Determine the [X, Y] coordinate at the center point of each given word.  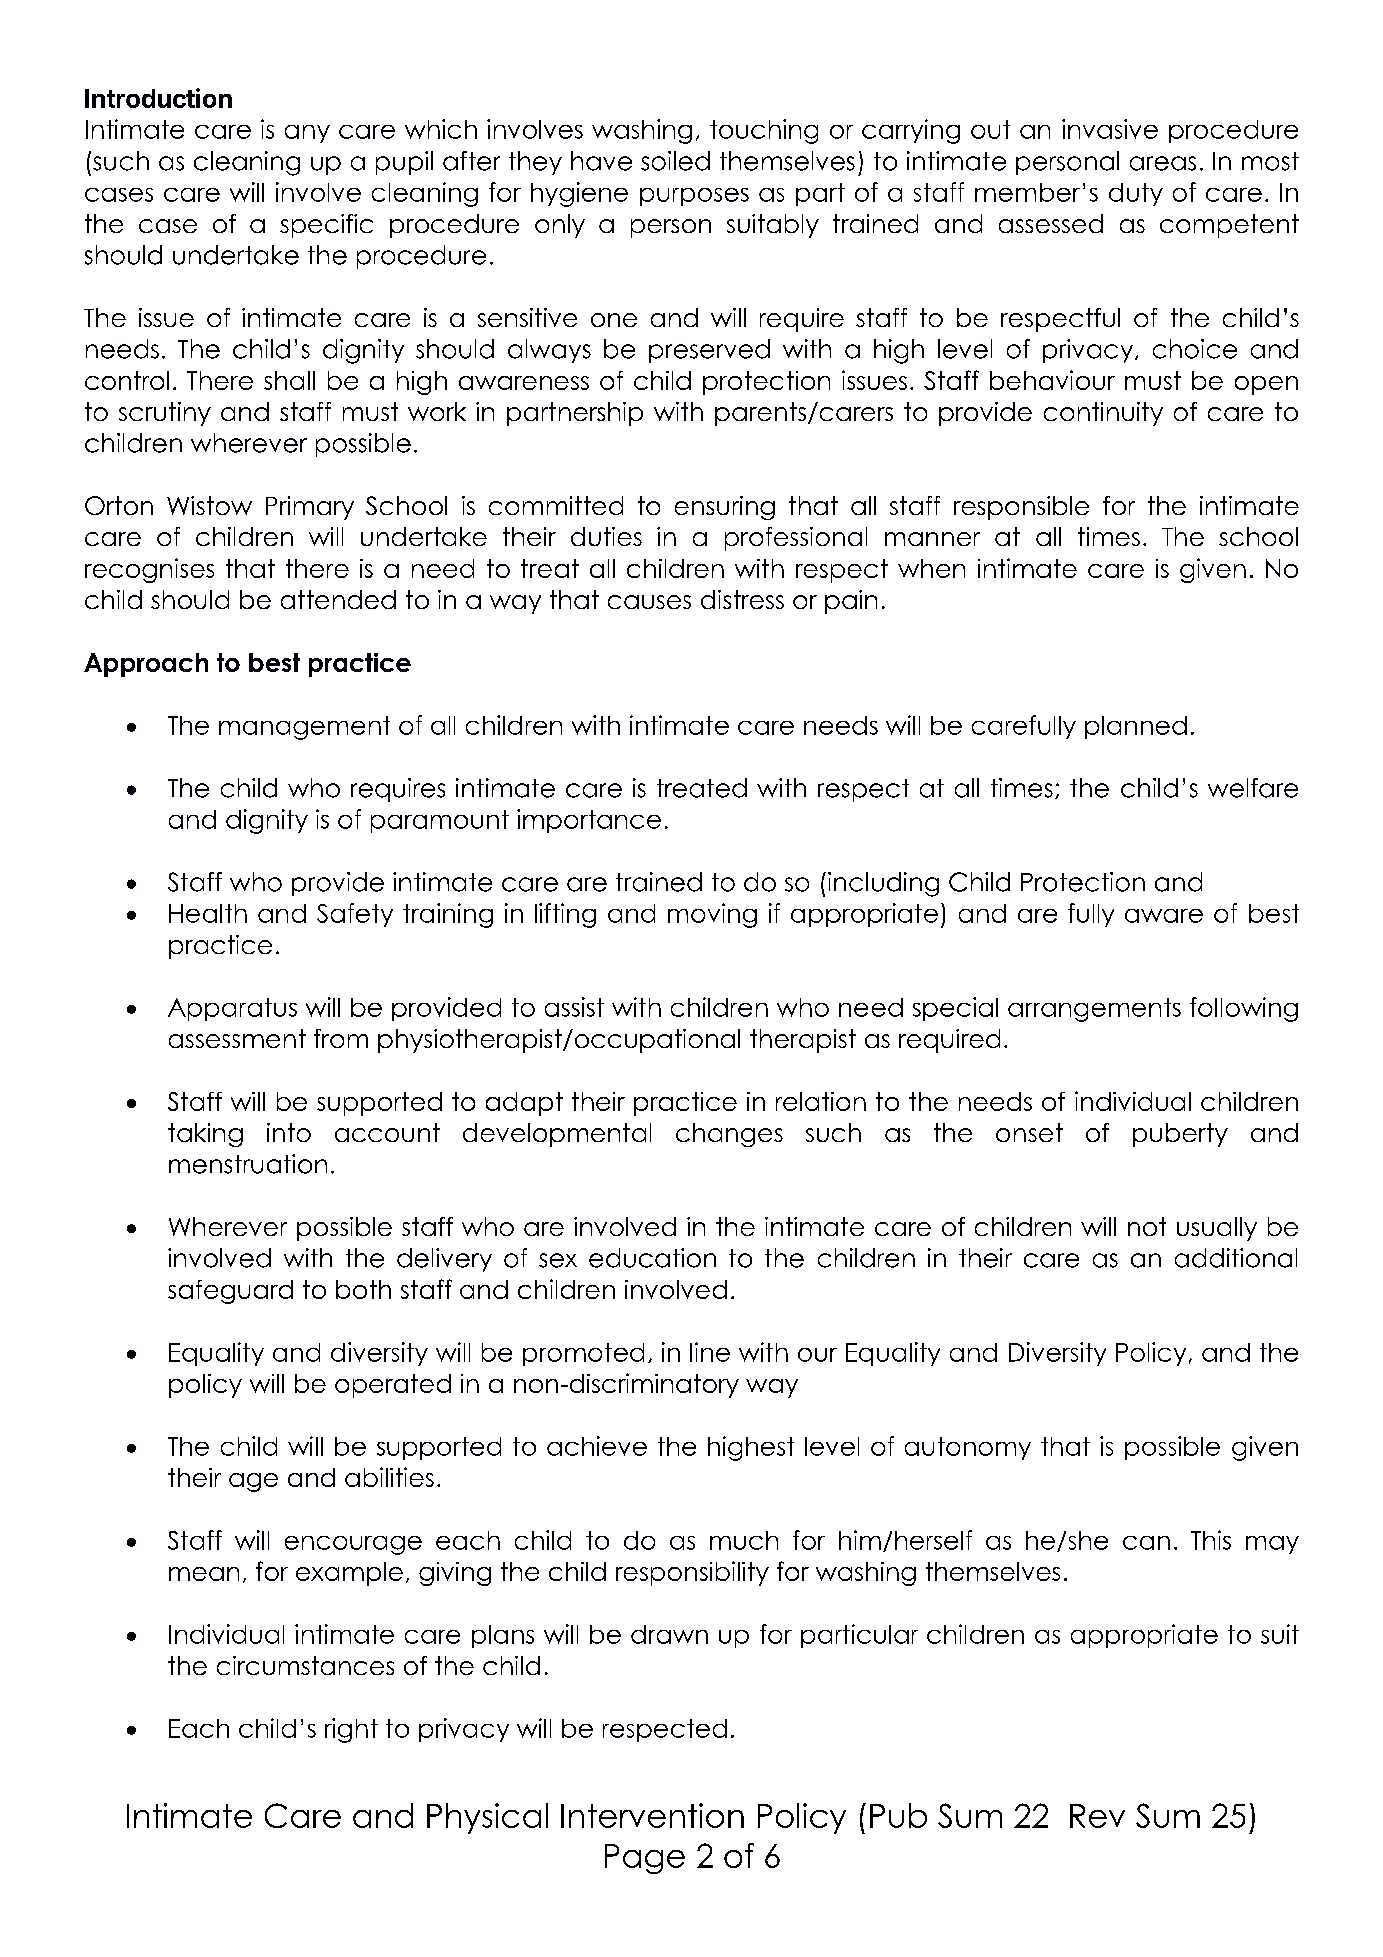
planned [1136, 727]
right [351, 1730]
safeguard [230, 1292]
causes [649, 602]
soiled [675, 161]
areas [1163, 163]
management [304, 728]
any [307, 134]
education [652, 1258]
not [1147, 1226]
